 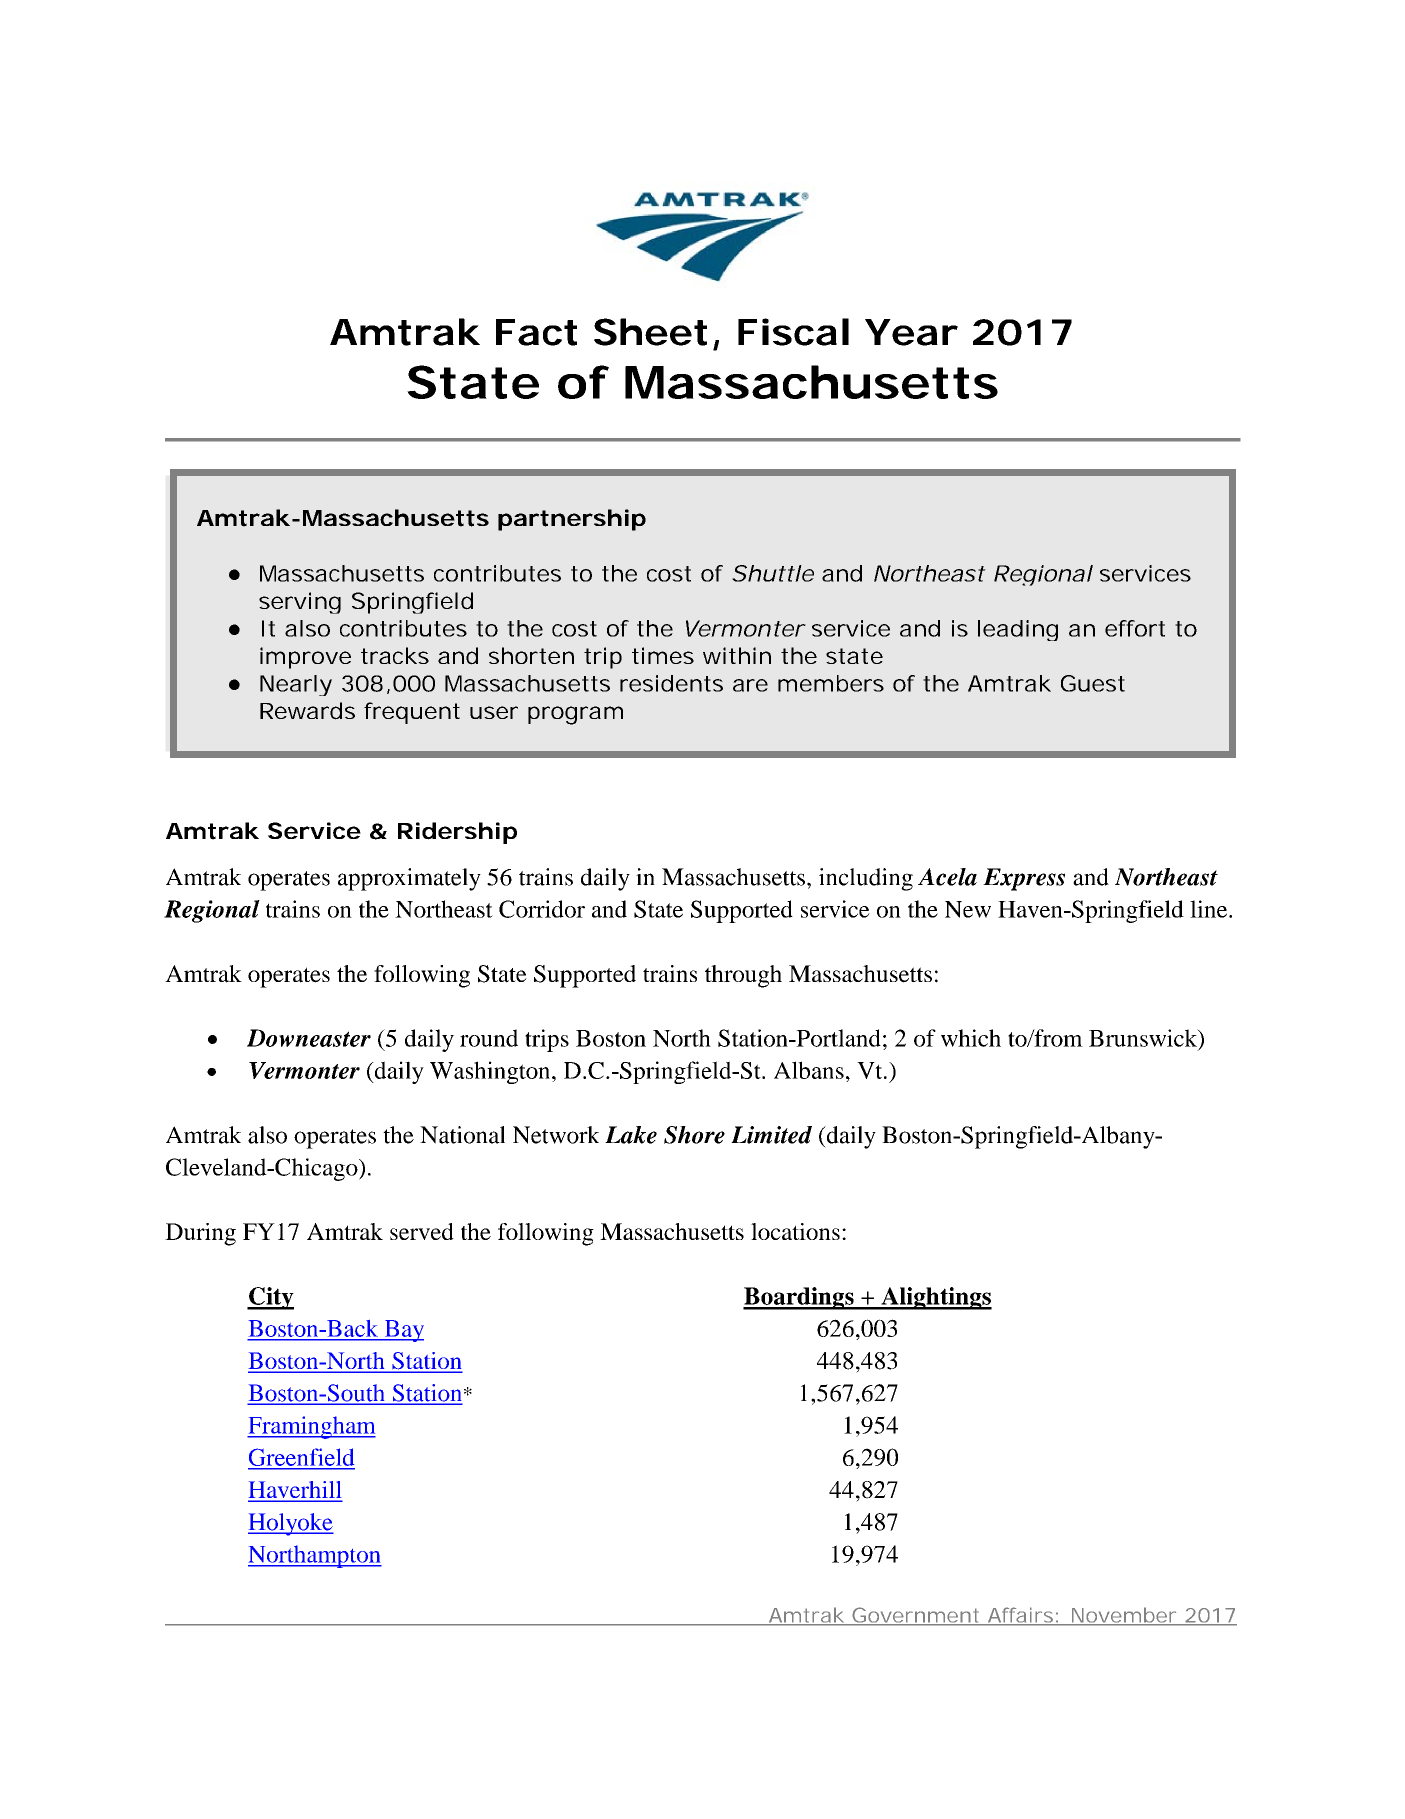 I want to click on Year, so click(x=909, y=332).
